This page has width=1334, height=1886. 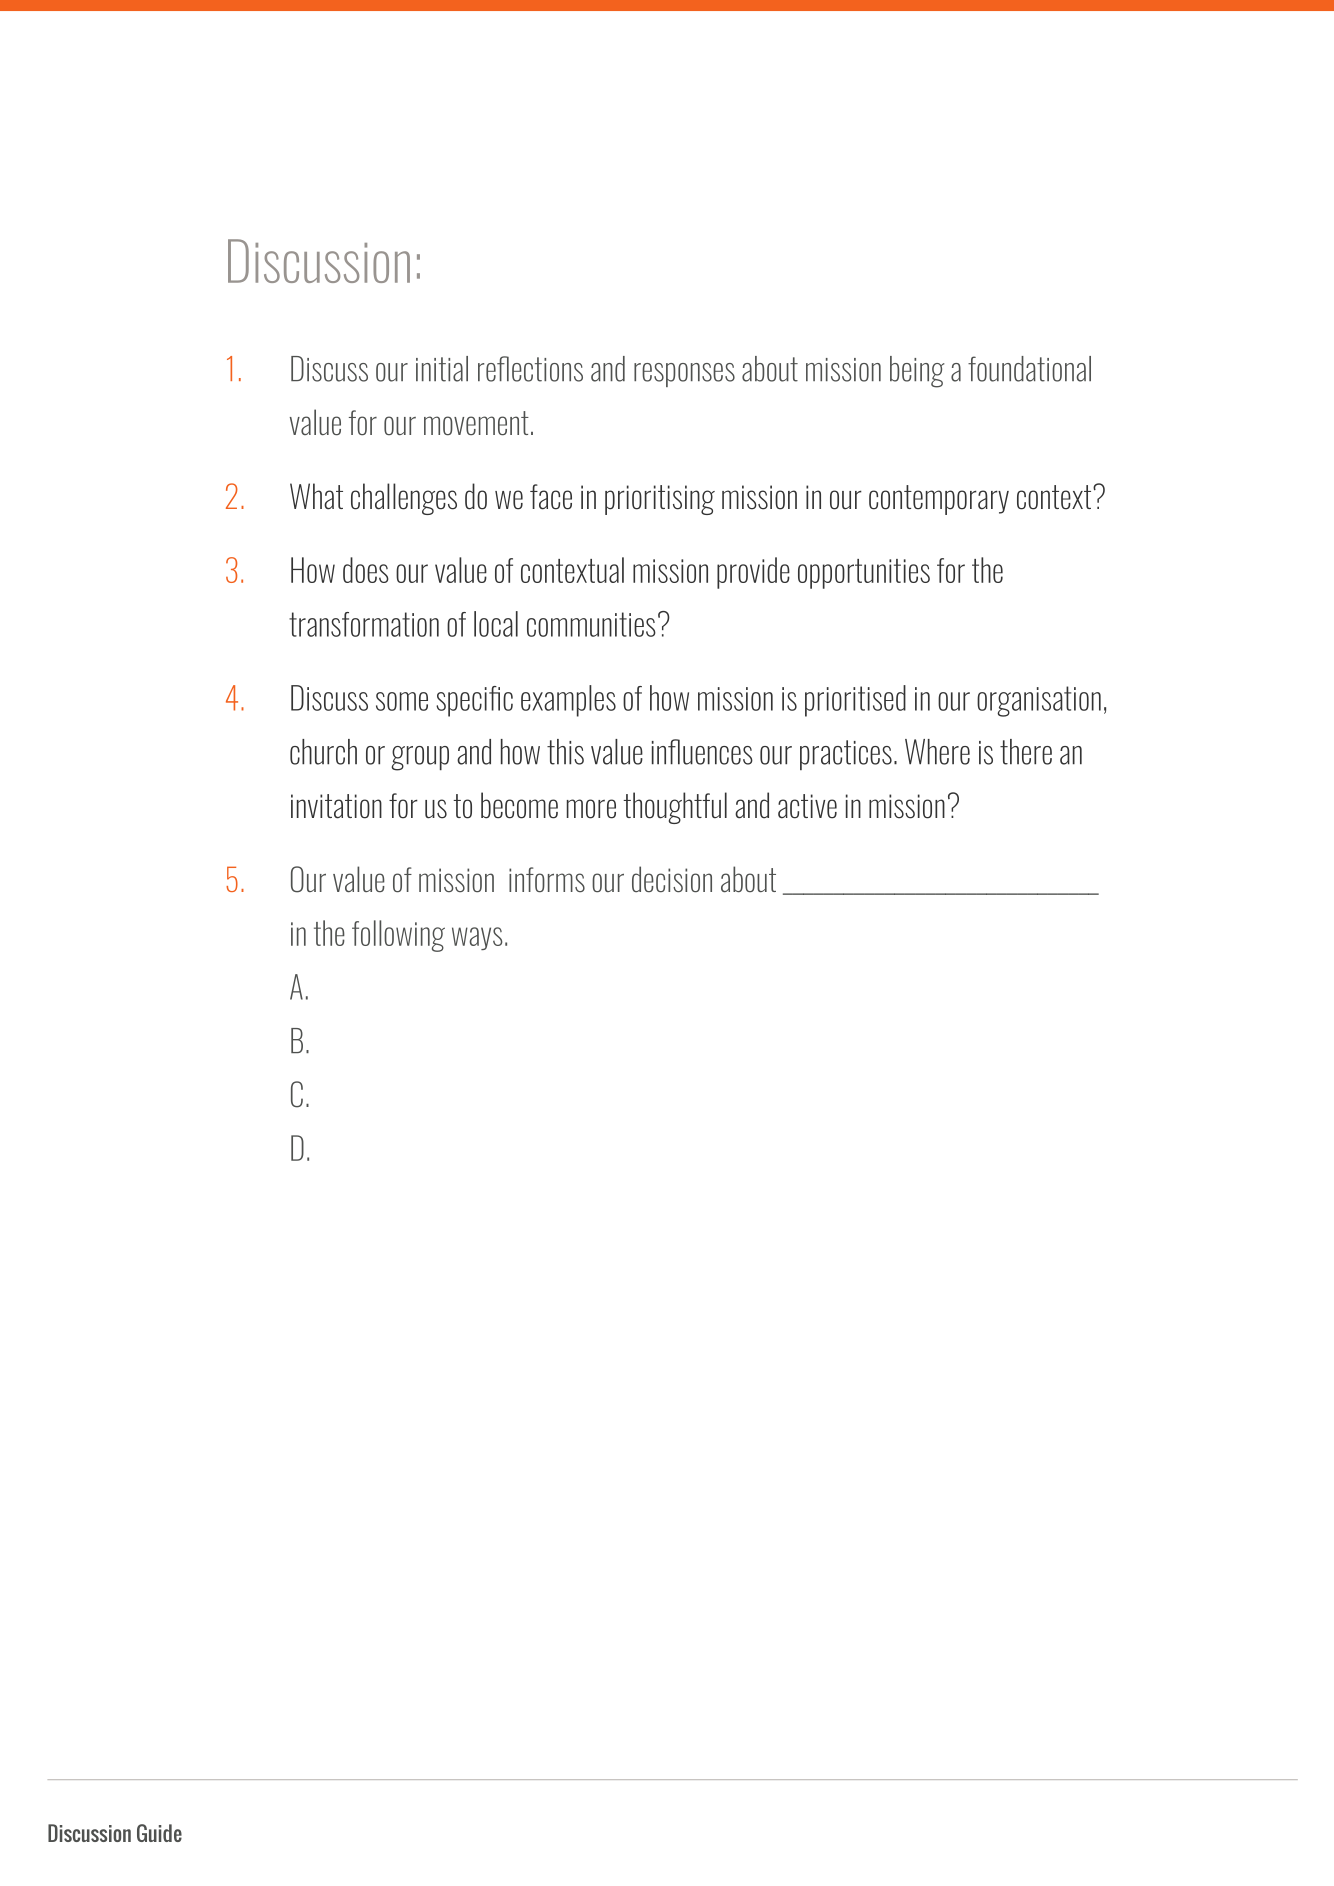 I want to click on Where, so click(x=937, y=752).
